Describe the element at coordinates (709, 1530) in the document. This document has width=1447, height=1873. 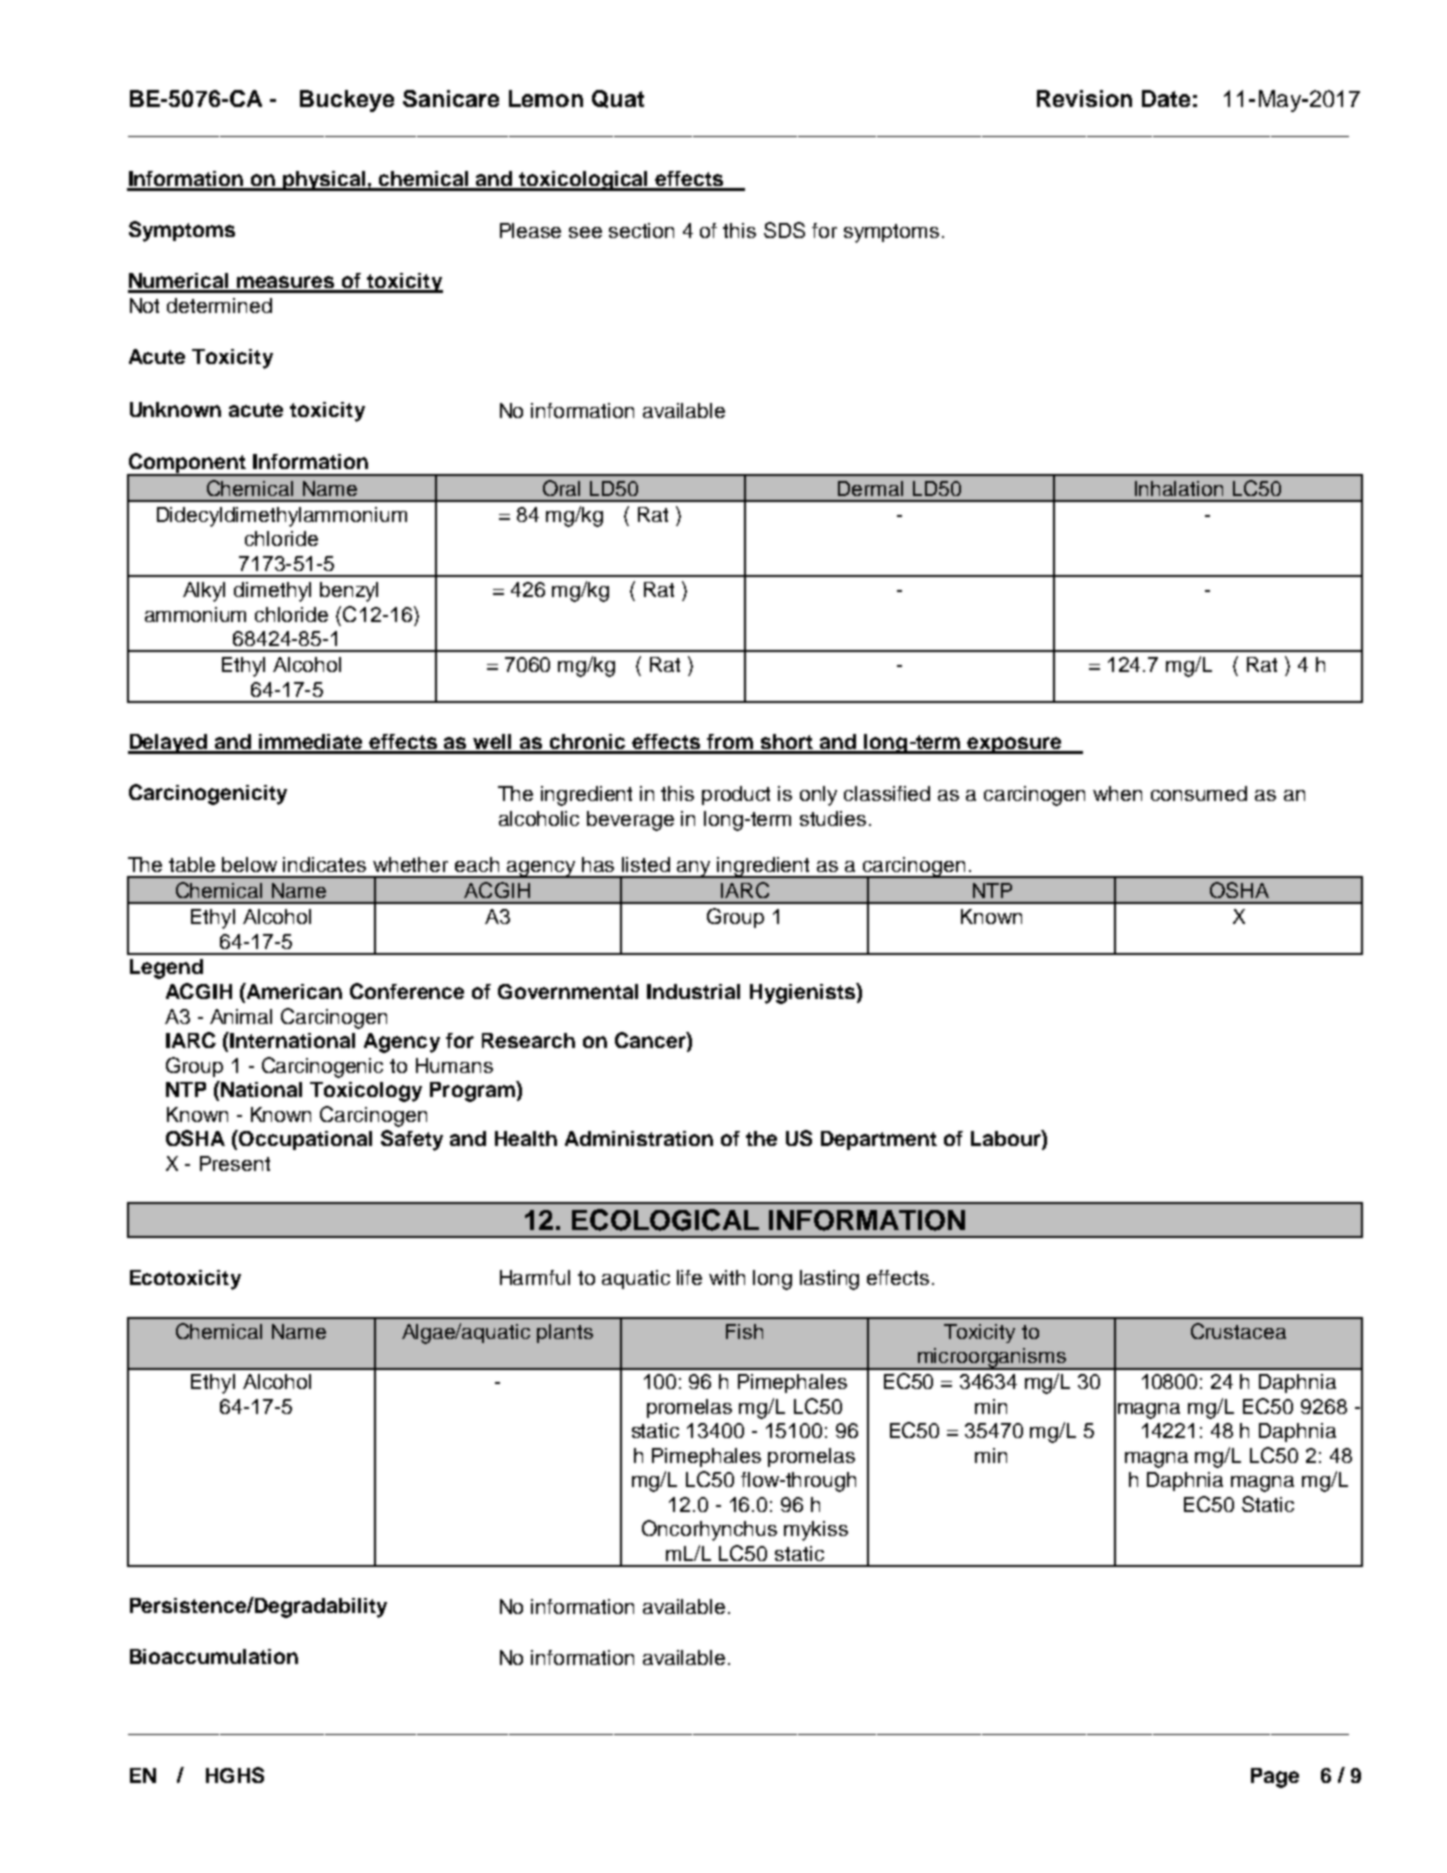
I see `Oncorhynchus` at that location.
